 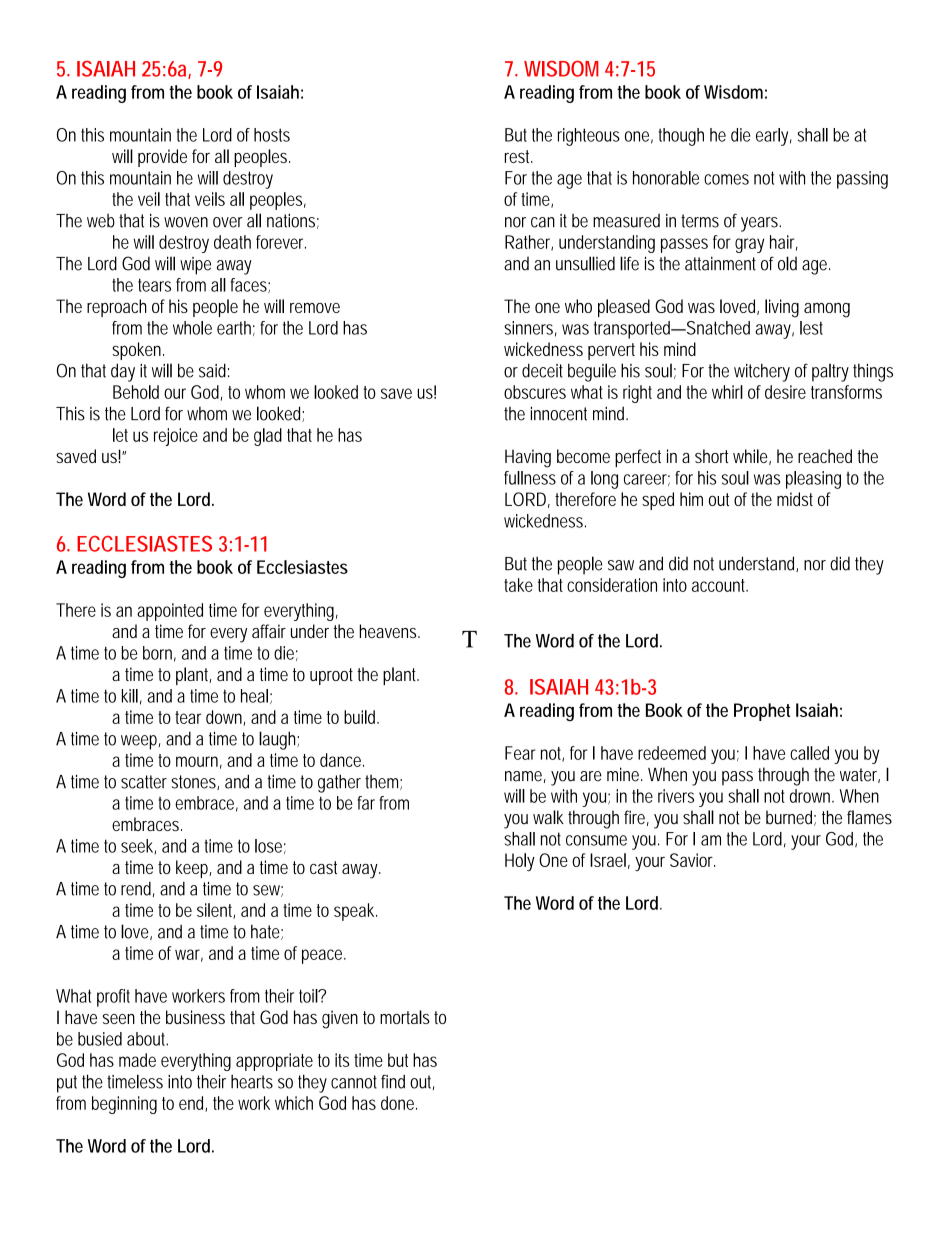 I want to click on Having, so click(x=528, y=458).
